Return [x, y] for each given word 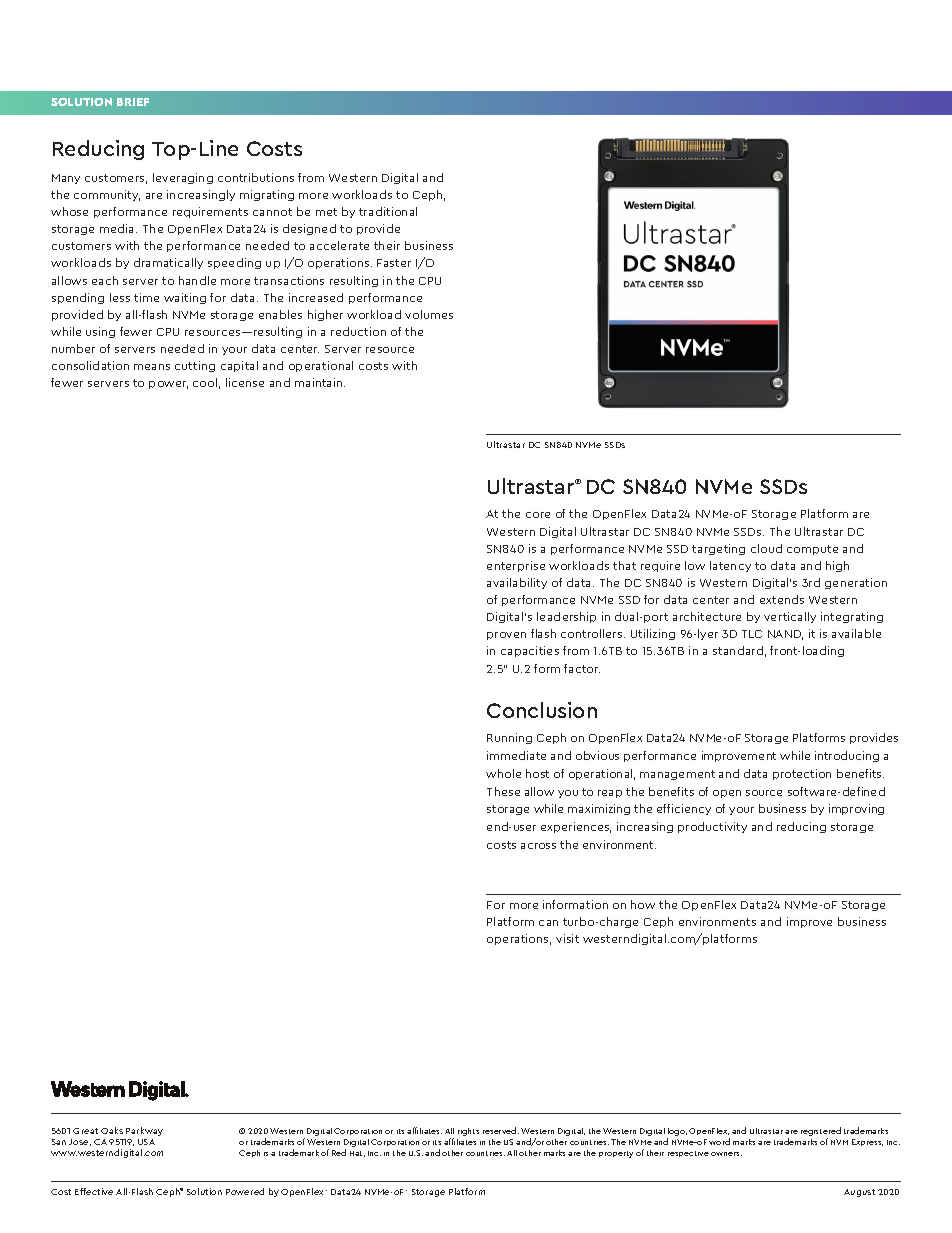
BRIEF [133, 102]
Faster [394, 263]
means [152, 367]
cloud [766, 548]
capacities [530, 651]
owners [726, 1154]
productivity [712, 827]
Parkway [144, 1131]
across [538, 846]
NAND [785, 635]
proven [506, 636]
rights [468, 1132]
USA [146, 1142]
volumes [429, 314]
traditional [388, 211]
